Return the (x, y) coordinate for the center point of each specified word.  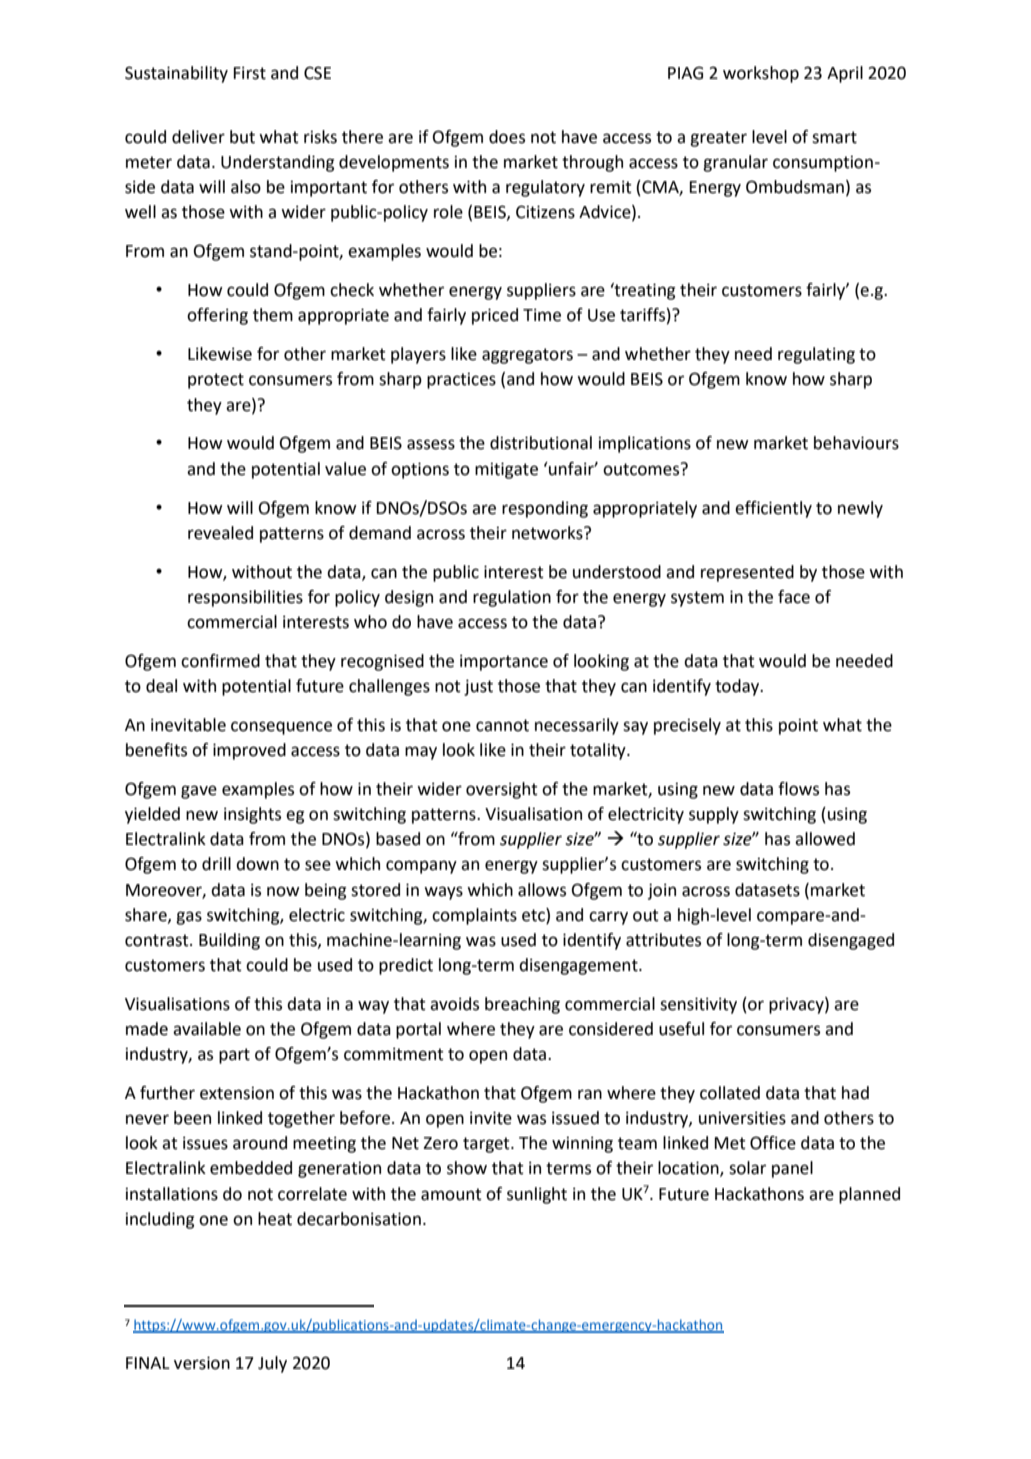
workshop (761, 74)
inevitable (188, 725)
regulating (816, 355)
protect (216, 381)
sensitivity (698, 1005)
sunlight (537, 1195)
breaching (522, 1005)
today (738, 687)
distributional (541, 443)
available (207, 1029)
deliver (198, 137)
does (507, 137)
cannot (502, 725)
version (202, 1363)
